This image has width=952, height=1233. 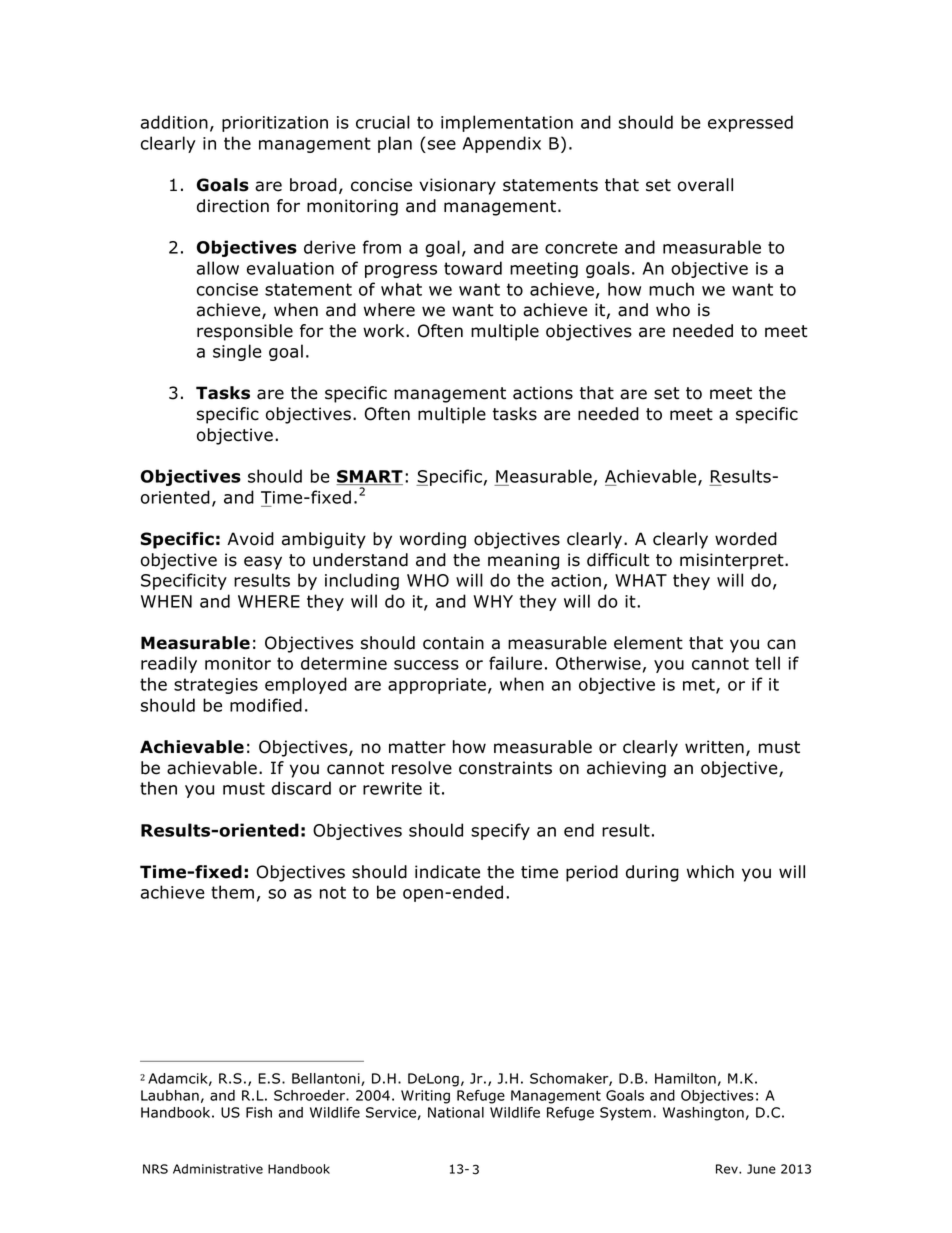 What do you see at coordinates (442, 145) in the image?
I see `see` at bounding box center [442, 145].
